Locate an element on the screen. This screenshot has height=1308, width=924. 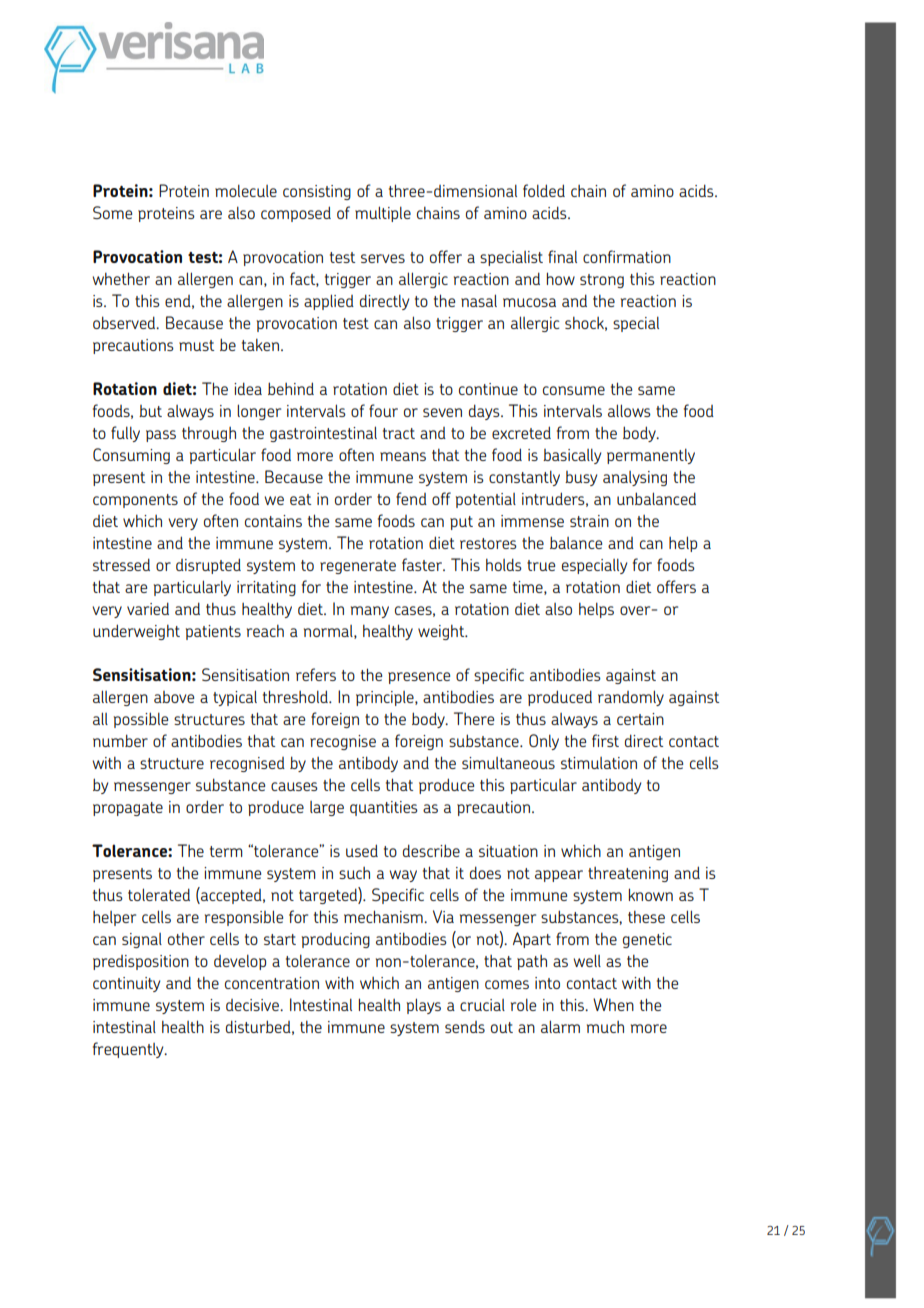
true is located at coordinates (541, 565).
